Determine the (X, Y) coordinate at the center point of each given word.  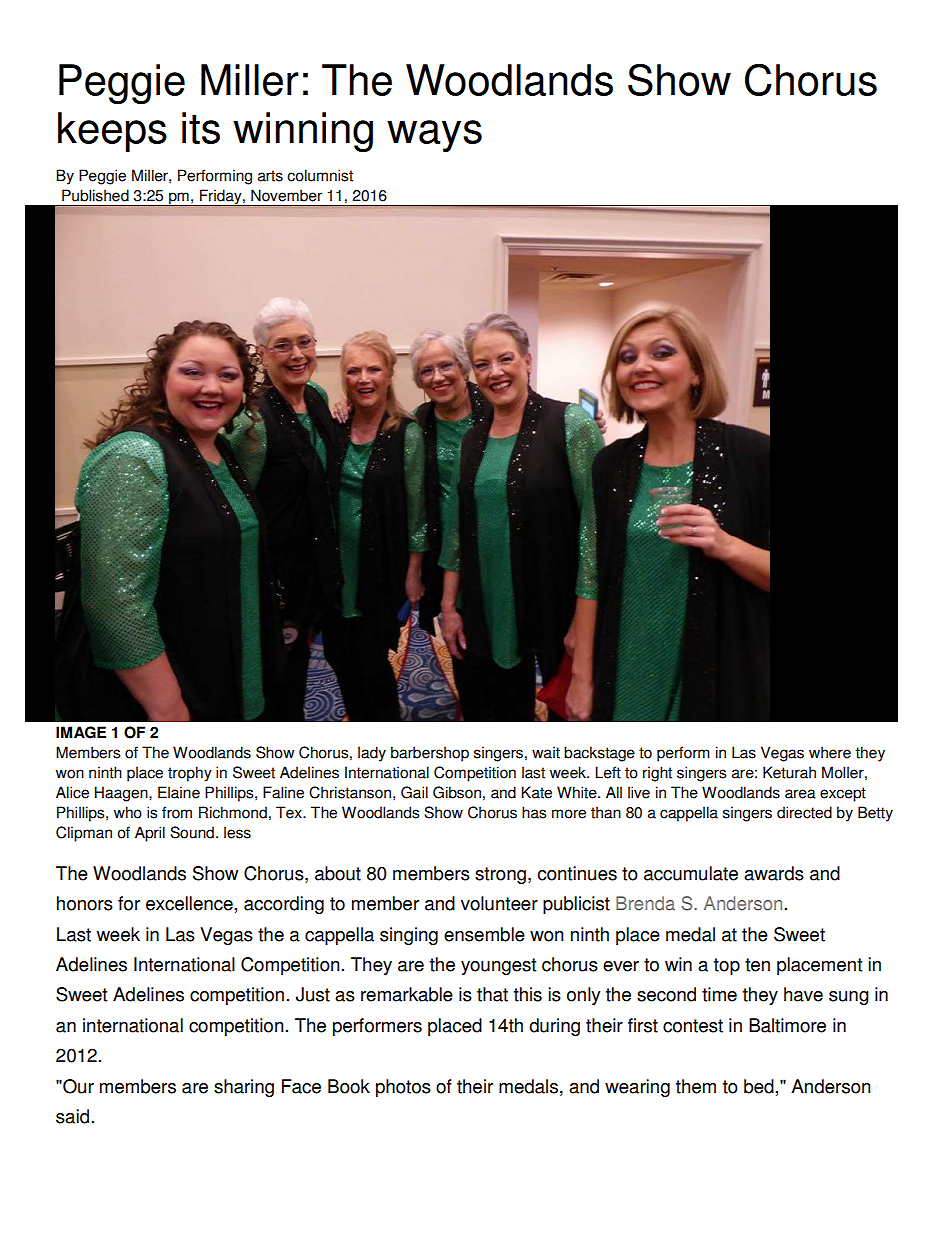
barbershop (430, 754)
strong (500, 875)
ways (434, 136)
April (150, 834)
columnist (320, 175)
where (830, 752)
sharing (244, 1088)
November (286, 195)
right (657, 774)
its (201, 128)
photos (403, 1088)
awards (774, 873)
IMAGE (81, 732)
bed (759, 1086)
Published (95, 195)
